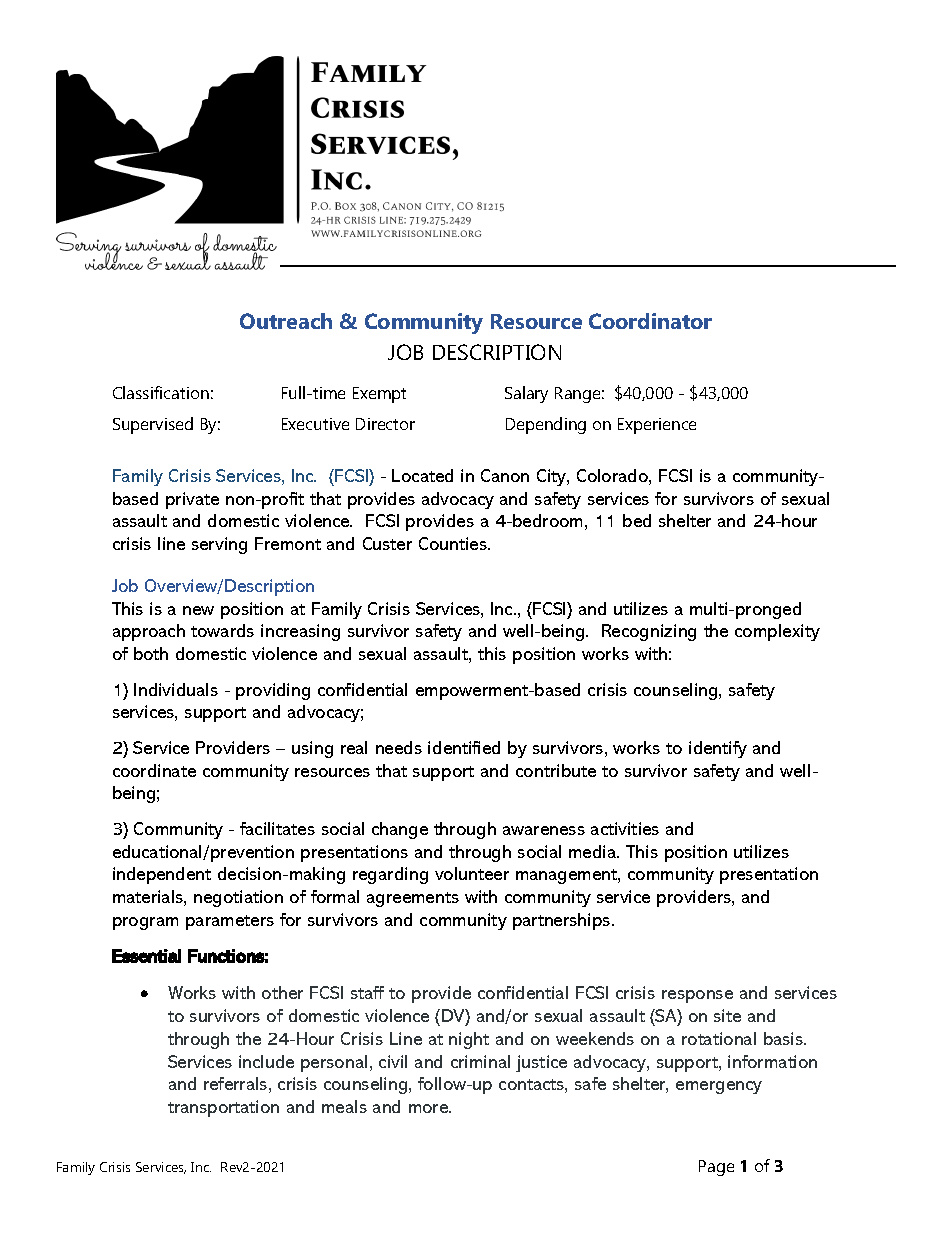 The height and width of the image is (1233, 952). What do you see at coordinates (454, 543) in the image?
I see `Counties` at bounding box center [454, 543].
